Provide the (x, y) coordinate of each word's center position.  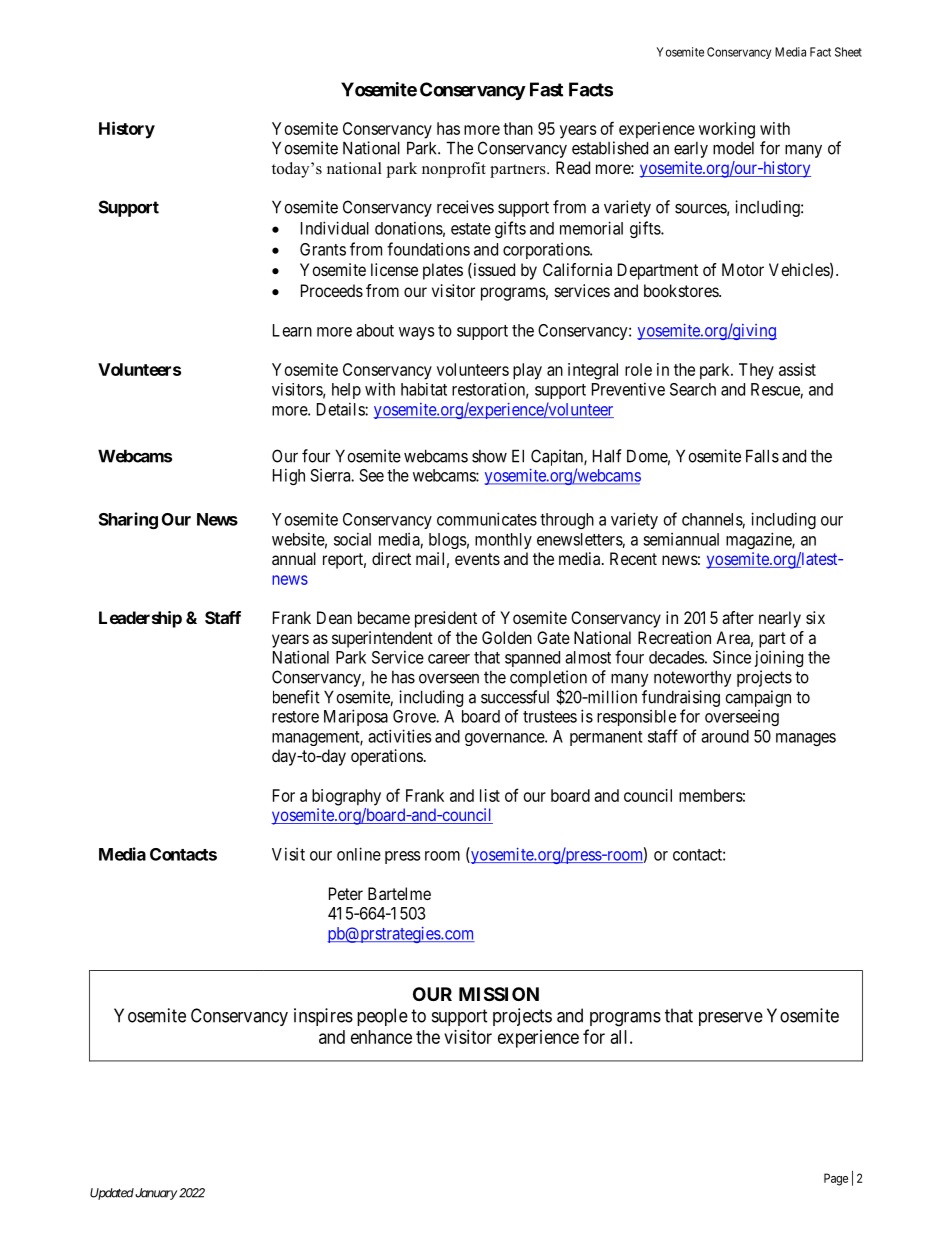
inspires (323, 1017)
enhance (381, 1037)
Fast (546, 89)
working (727, 130)
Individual (335, 228)
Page (836, 1179)
